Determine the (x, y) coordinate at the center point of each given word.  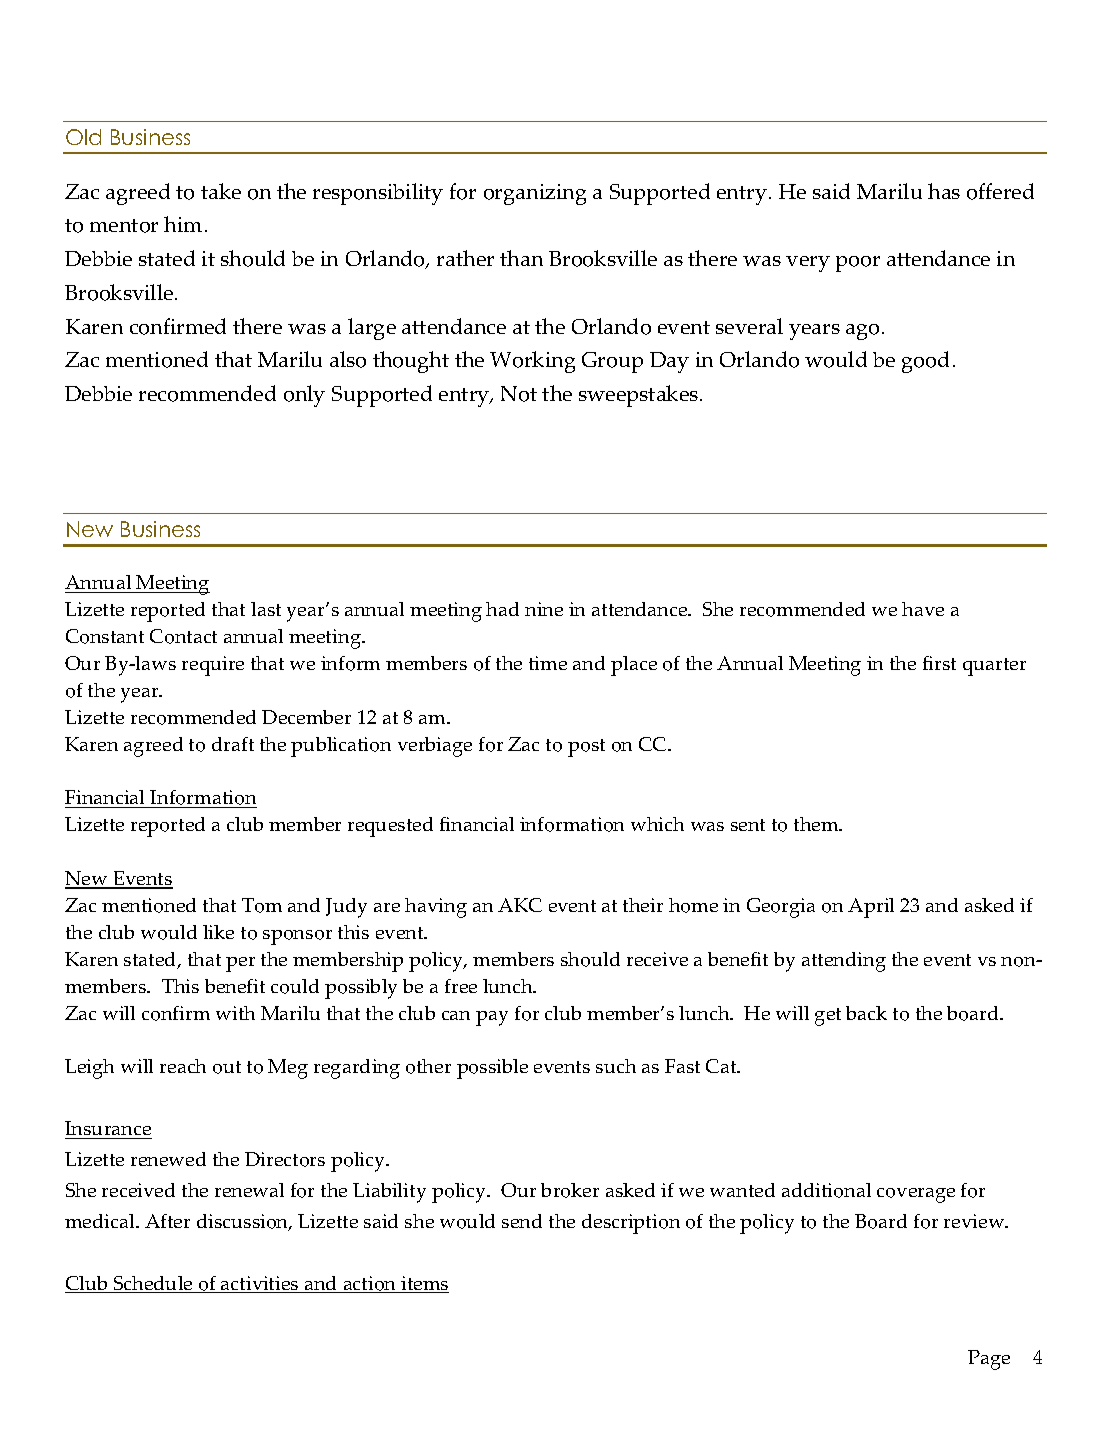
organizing (535, 194)
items (424, 1284)
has (944, 191)
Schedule (153, 1284)
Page (989, 1360)
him (183, 224)
